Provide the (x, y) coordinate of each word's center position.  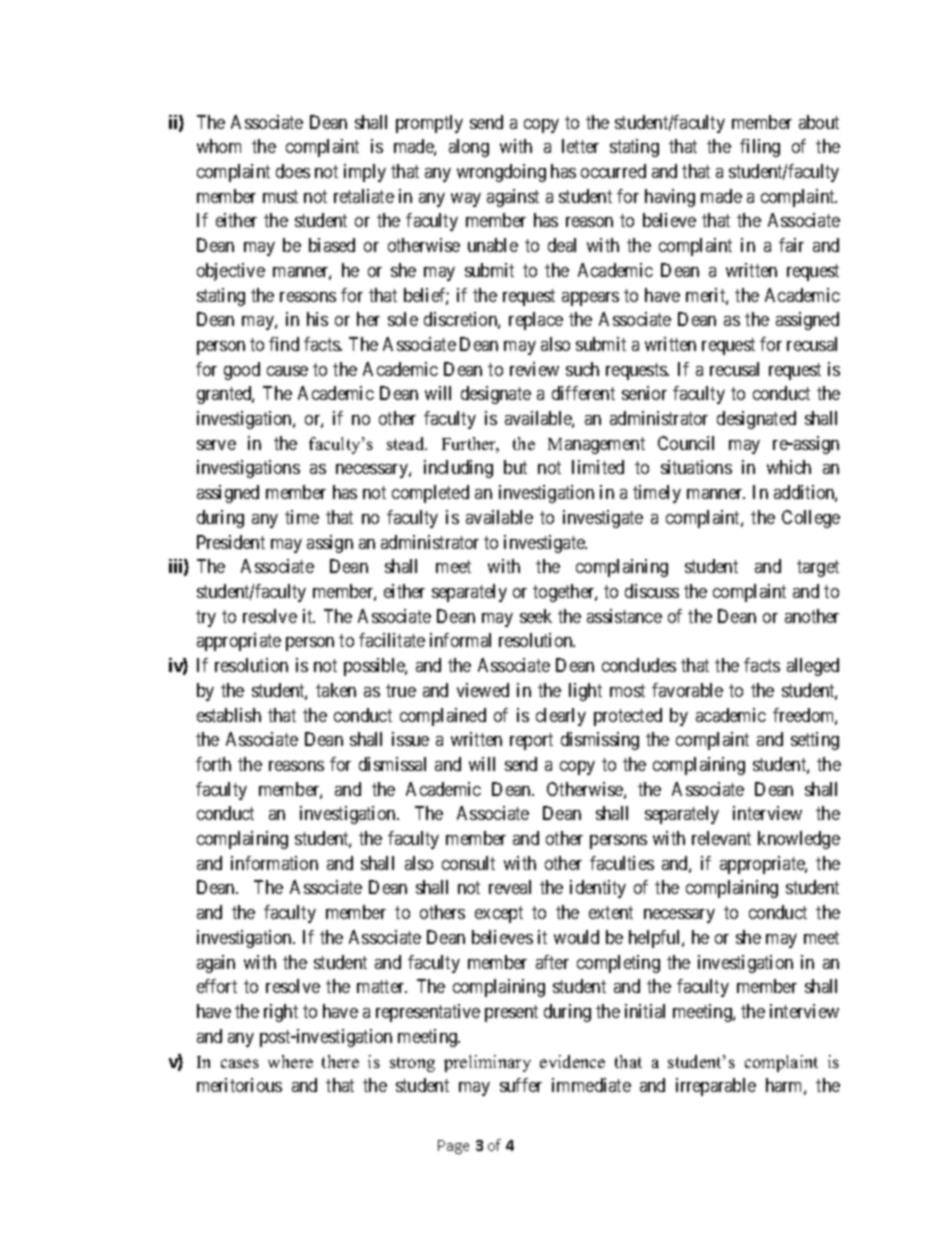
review (534, 369)
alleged (813, 667)
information (274, 863)
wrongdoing (501, 173)
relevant (721, 838)
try (206, 618)
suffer (521, 1085)
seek (536, 616)
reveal (510, 887)
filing (760, 148)
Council (686, 443)
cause (287, 371)
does (293, 171)
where (290, 1061)
